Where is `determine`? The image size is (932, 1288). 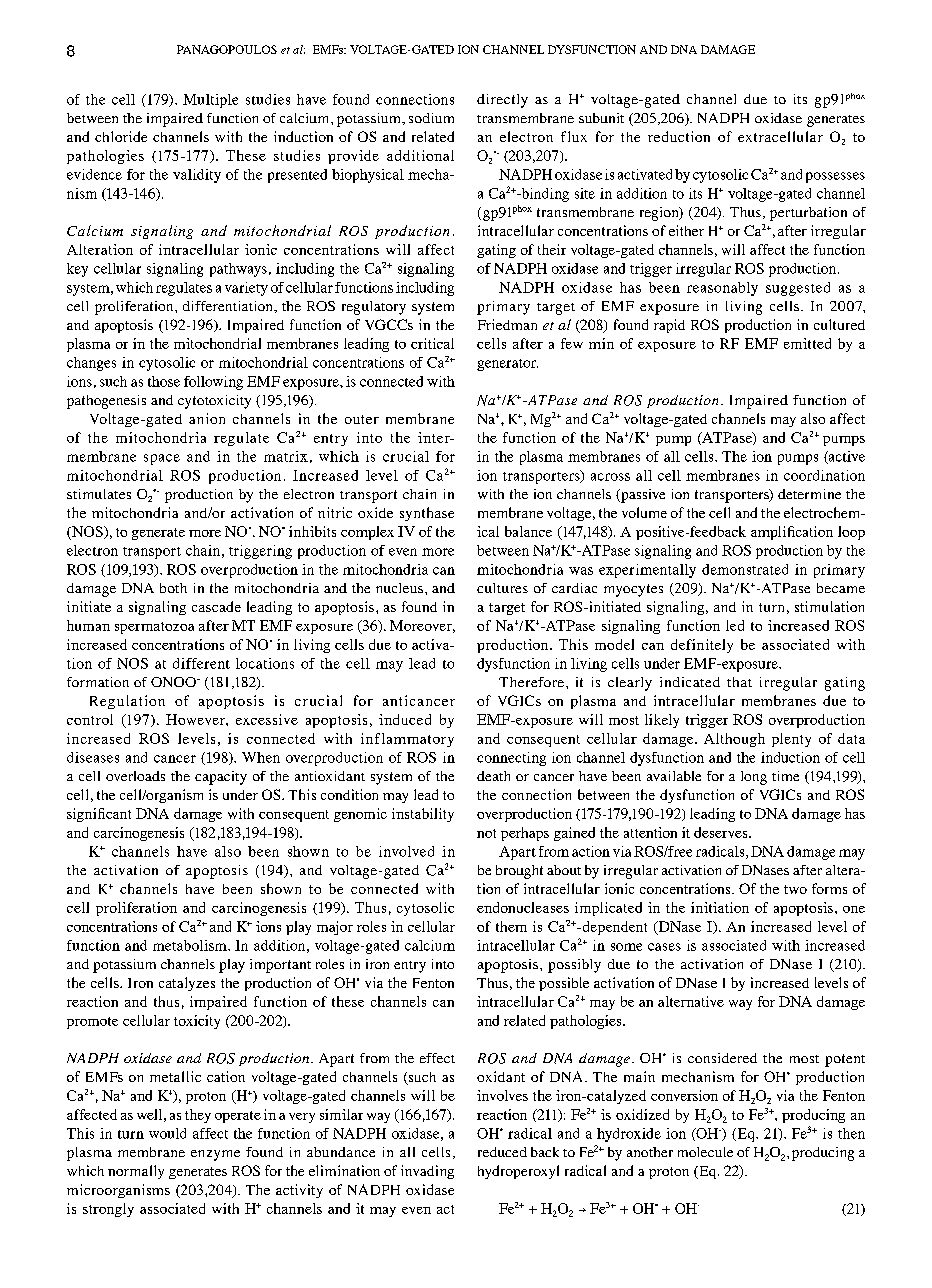 determine is located at coordinates (809, 494).
